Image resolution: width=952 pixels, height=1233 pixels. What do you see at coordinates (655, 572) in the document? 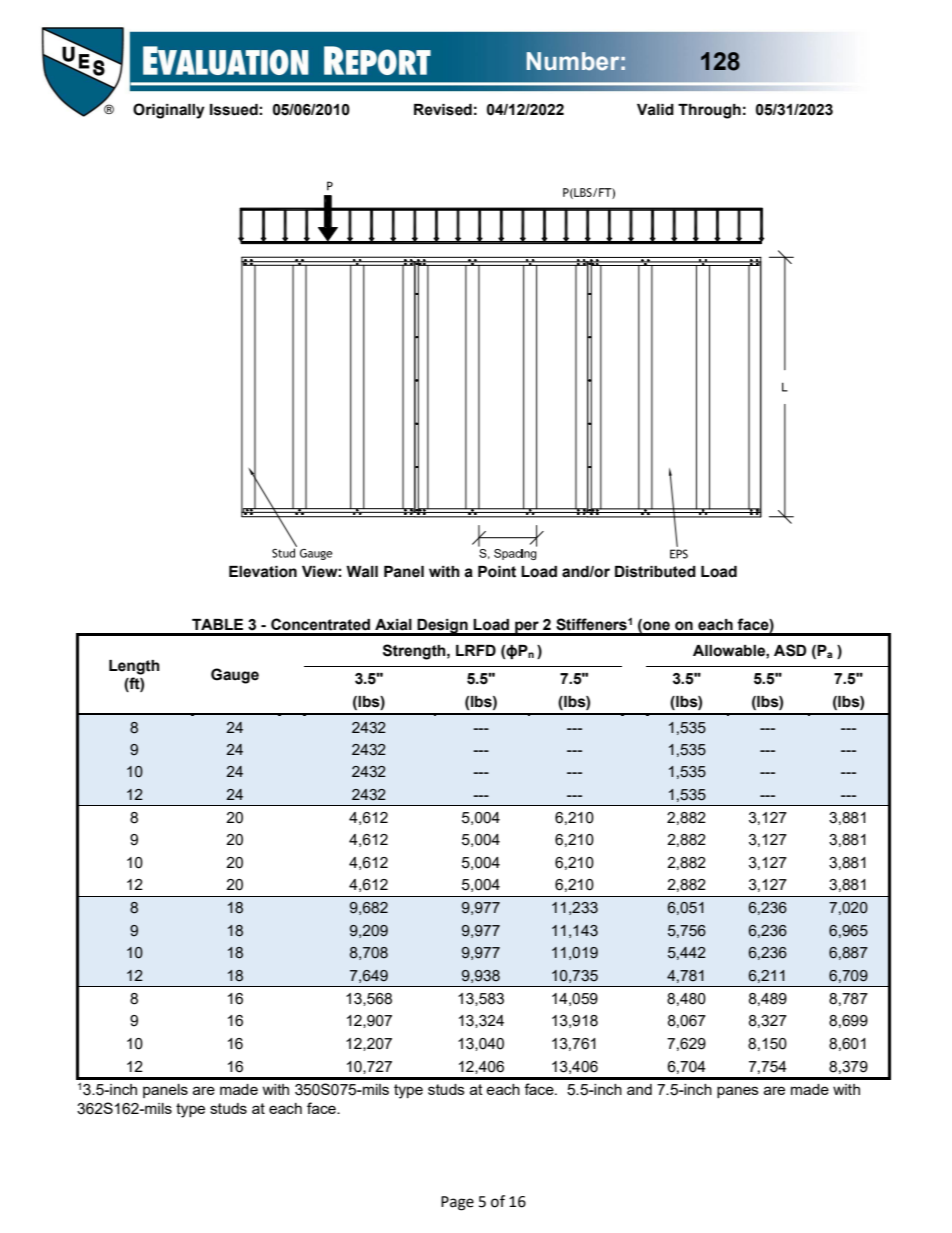
I see `Distributed` at bounding box center [655, 572].
